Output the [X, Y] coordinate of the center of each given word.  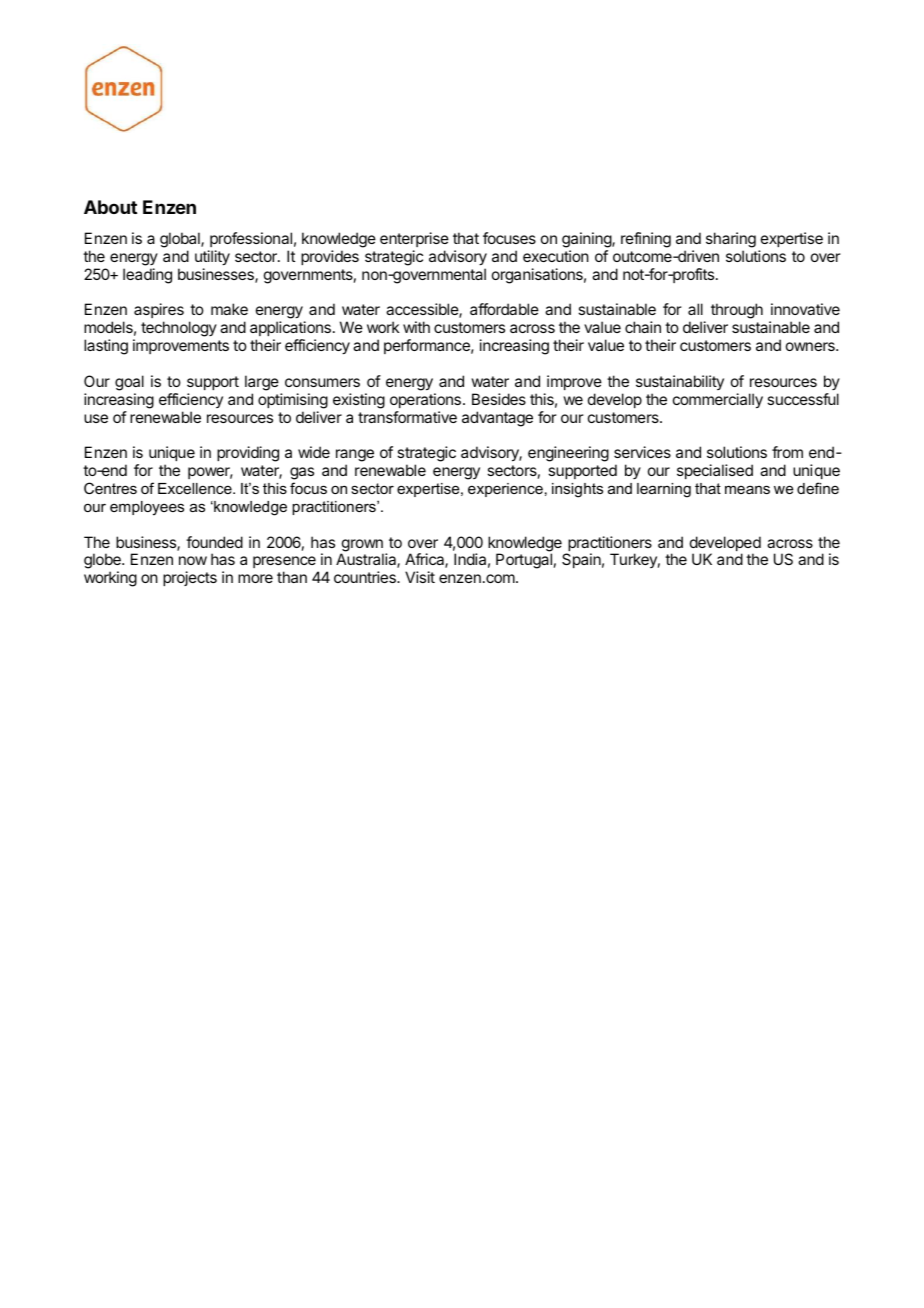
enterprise [414, 239]
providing [248, 454]
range [355, 457]
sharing [731, 240]
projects [190, 578]
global [181, 240]
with [416, 327]
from [787, 452]
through [737, 311]
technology [179, 329]
